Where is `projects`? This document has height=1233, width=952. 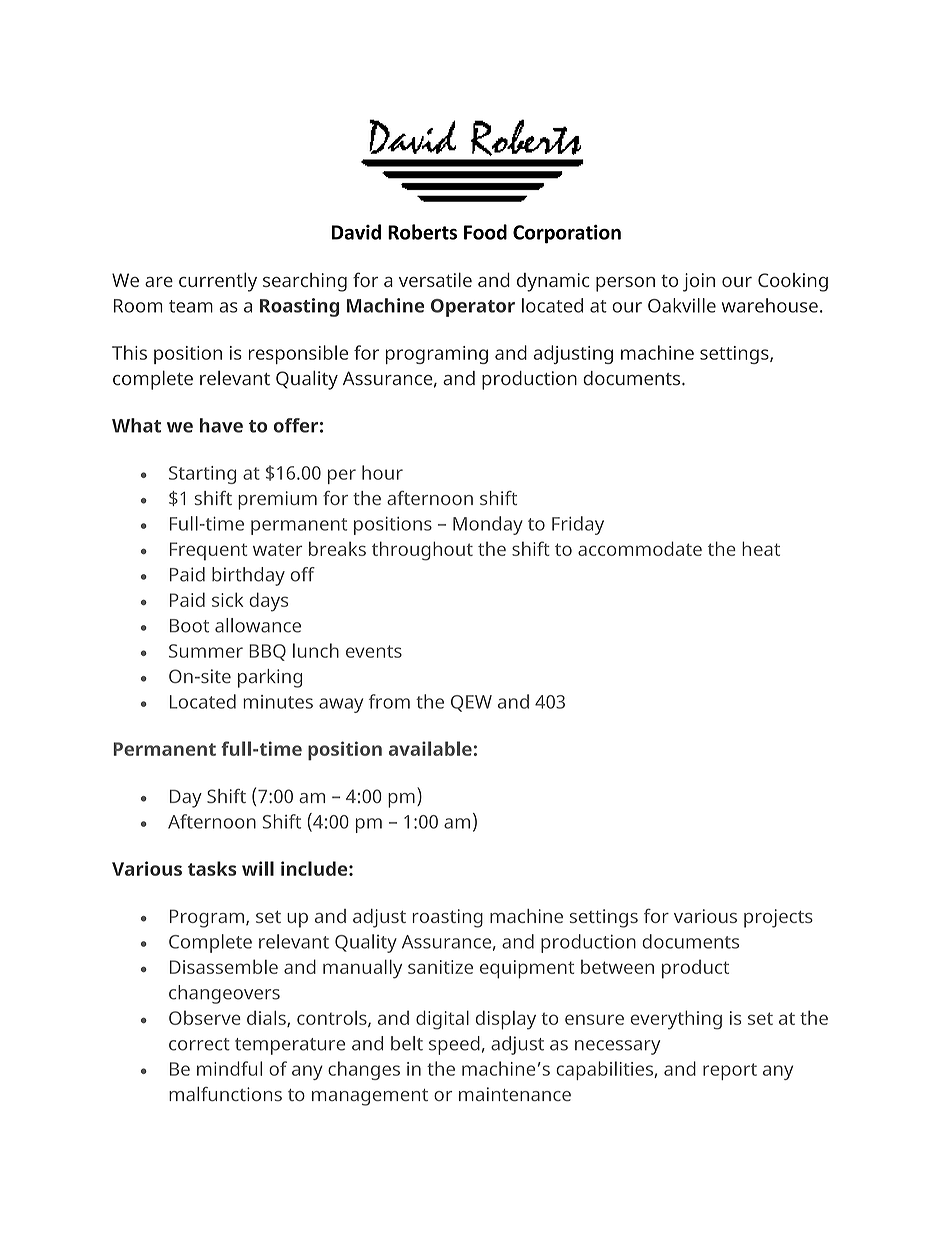 projects is located at coordinates (778, 918).
